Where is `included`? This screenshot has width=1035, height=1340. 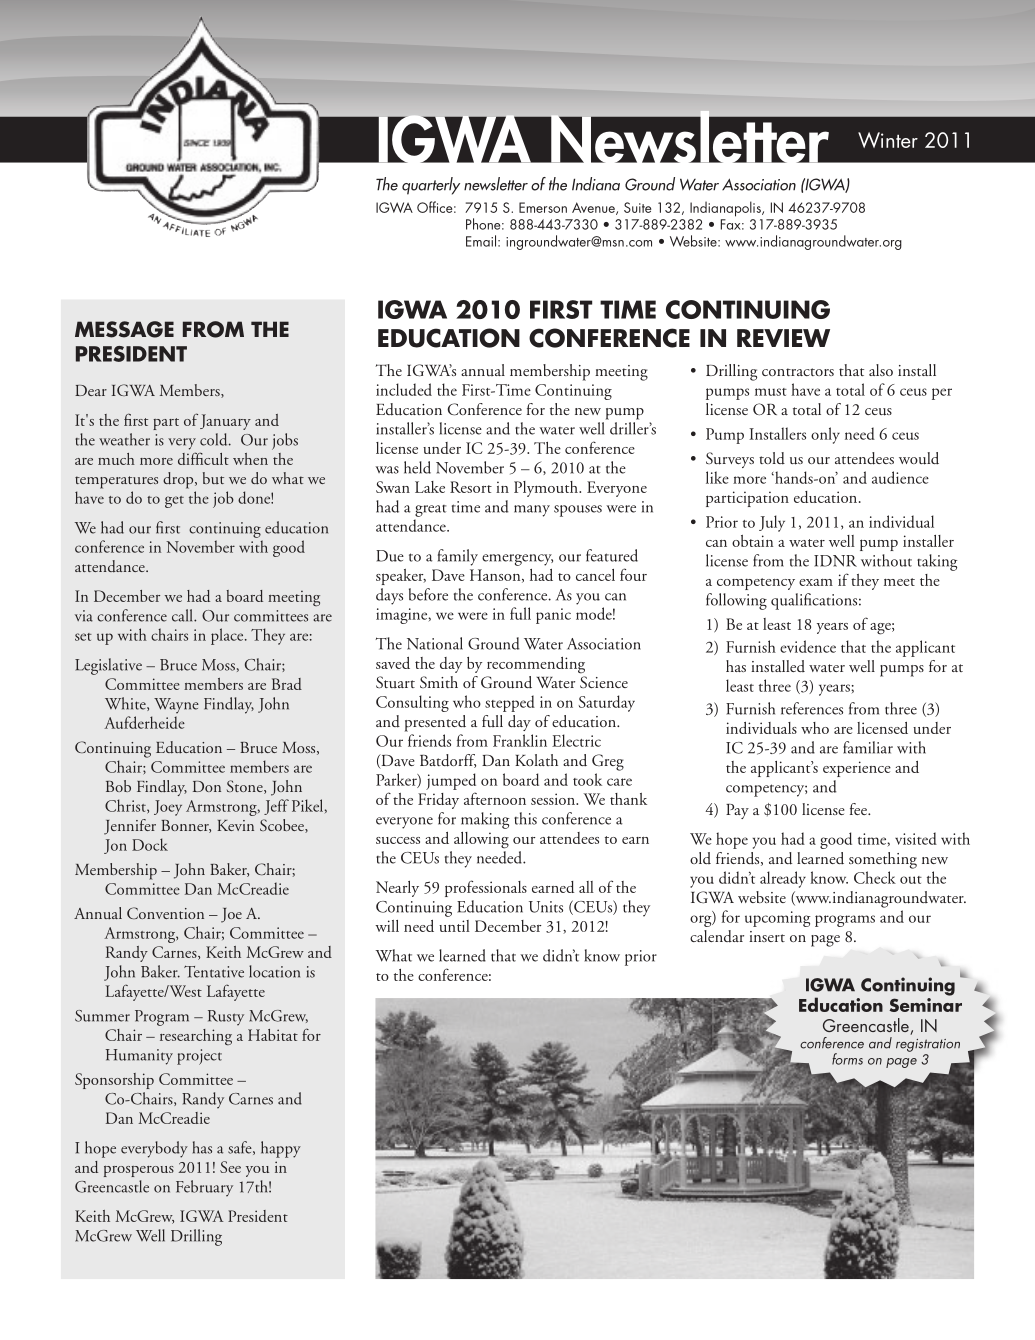
included is located at coordinates (404, 389).
